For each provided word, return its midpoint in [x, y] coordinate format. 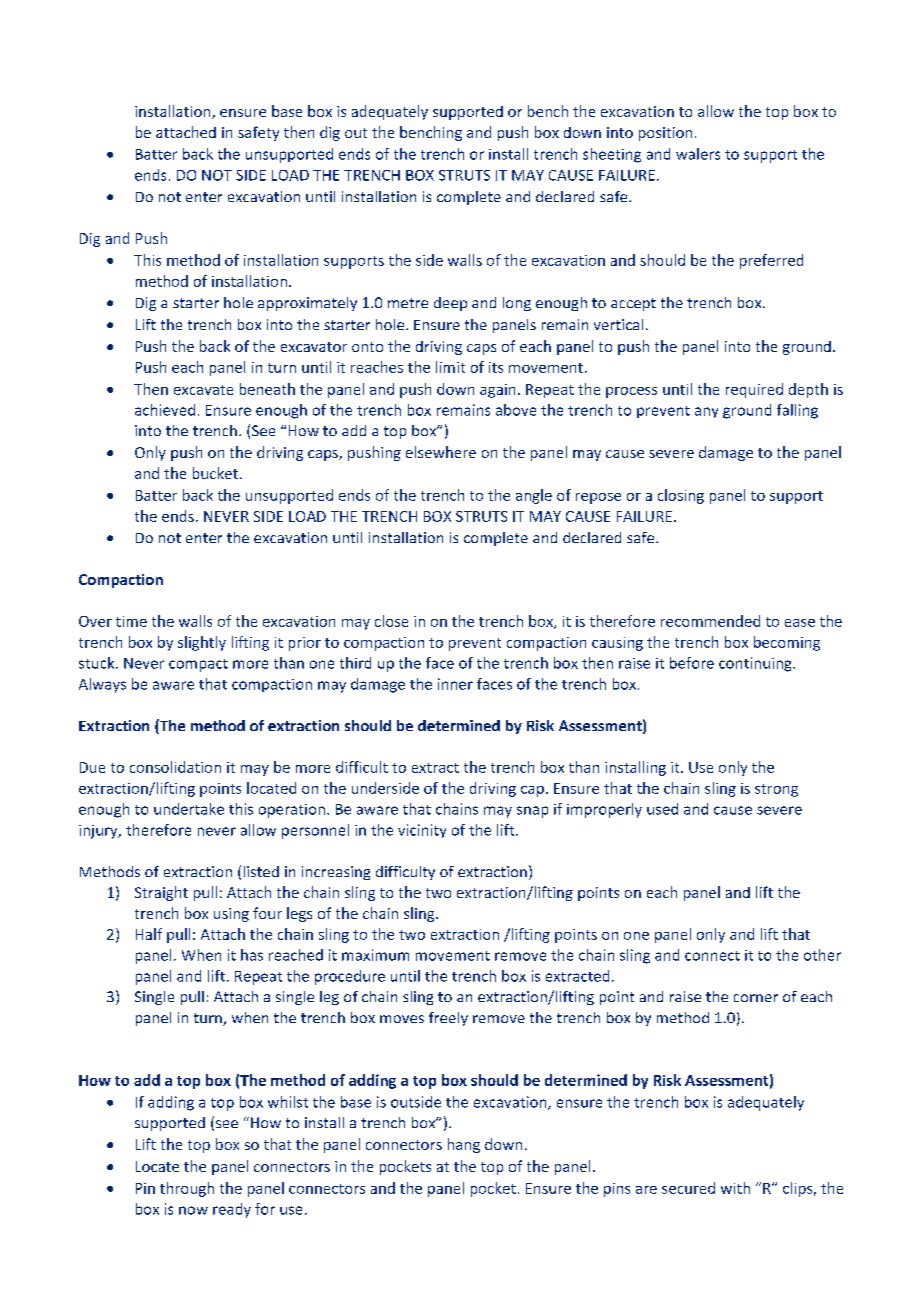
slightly [202, 643]
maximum [375, 955]
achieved [165, 410]
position [665, 134]
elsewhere [441, 452]
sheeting [612, 155]
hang [464, 1145]
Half [149, 934]
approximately [307, 304]
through [187, 1189]
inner [455, 684]
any [706, 412]
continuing [756, 664]
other [822, 955]
